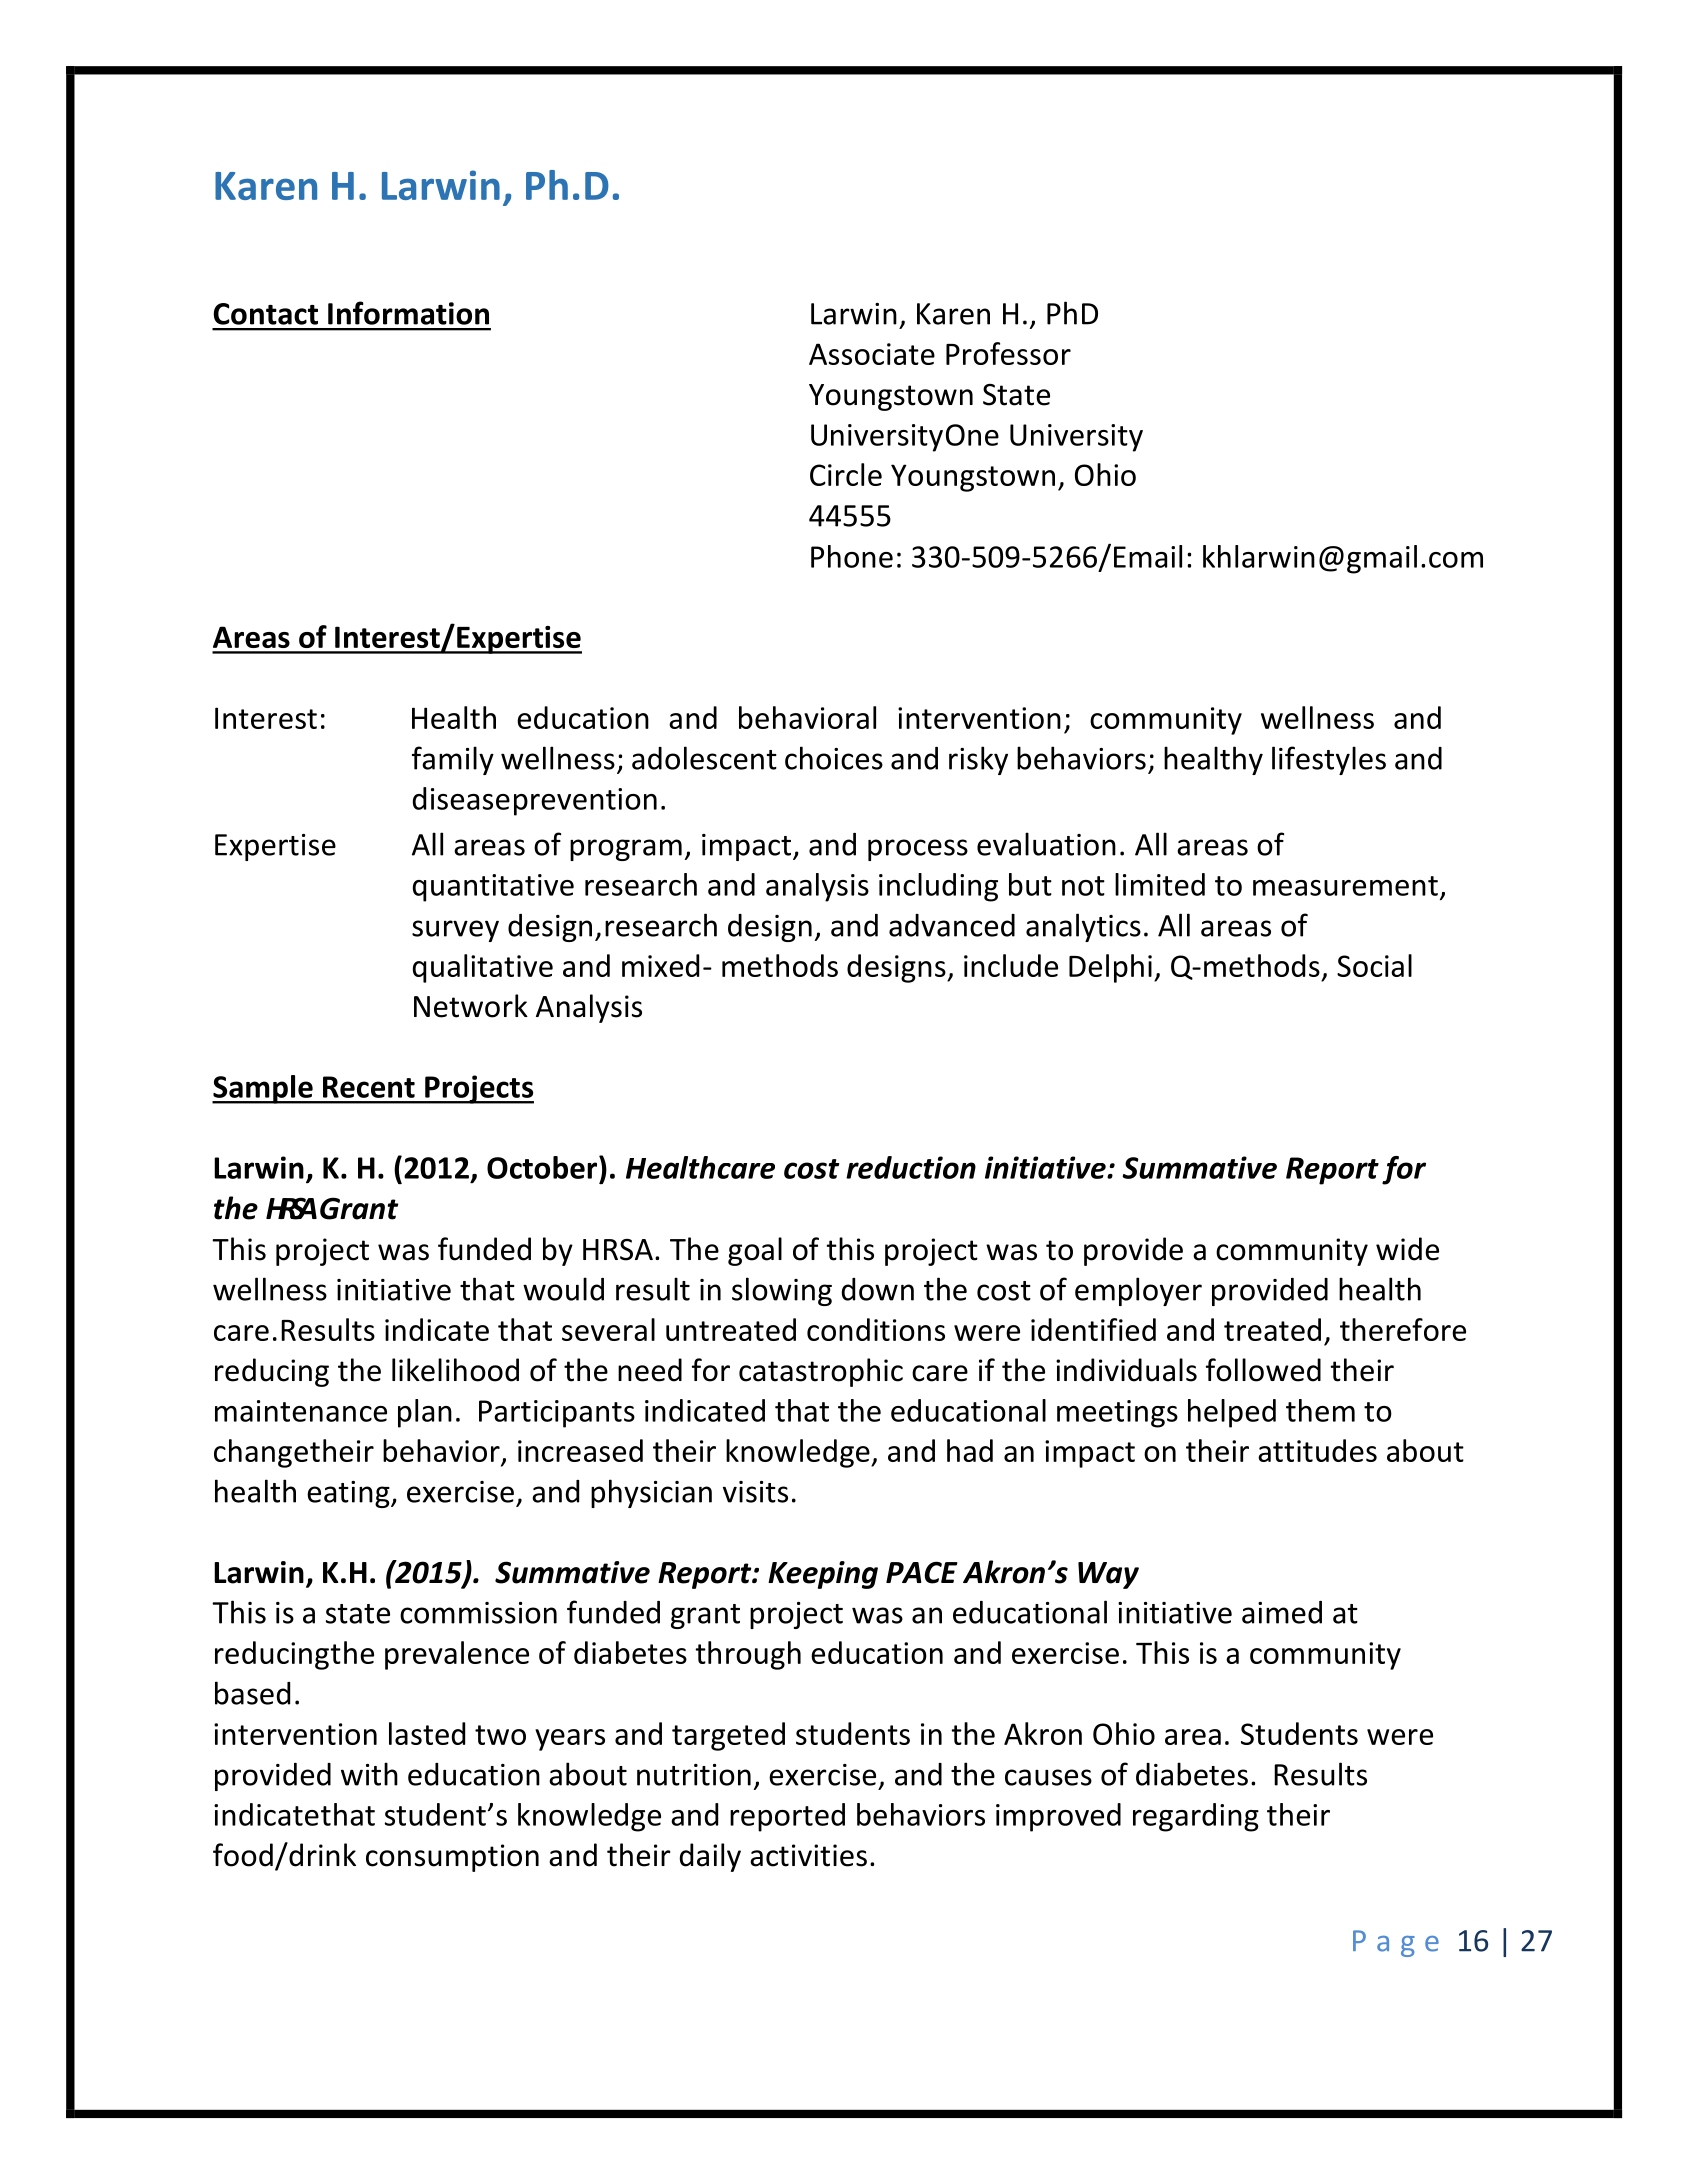 The height and width of the screenshot is (2184, 1688). Describe the element at coordinates (1008, 353) in the screenshot. I see `Professor` at that location.
